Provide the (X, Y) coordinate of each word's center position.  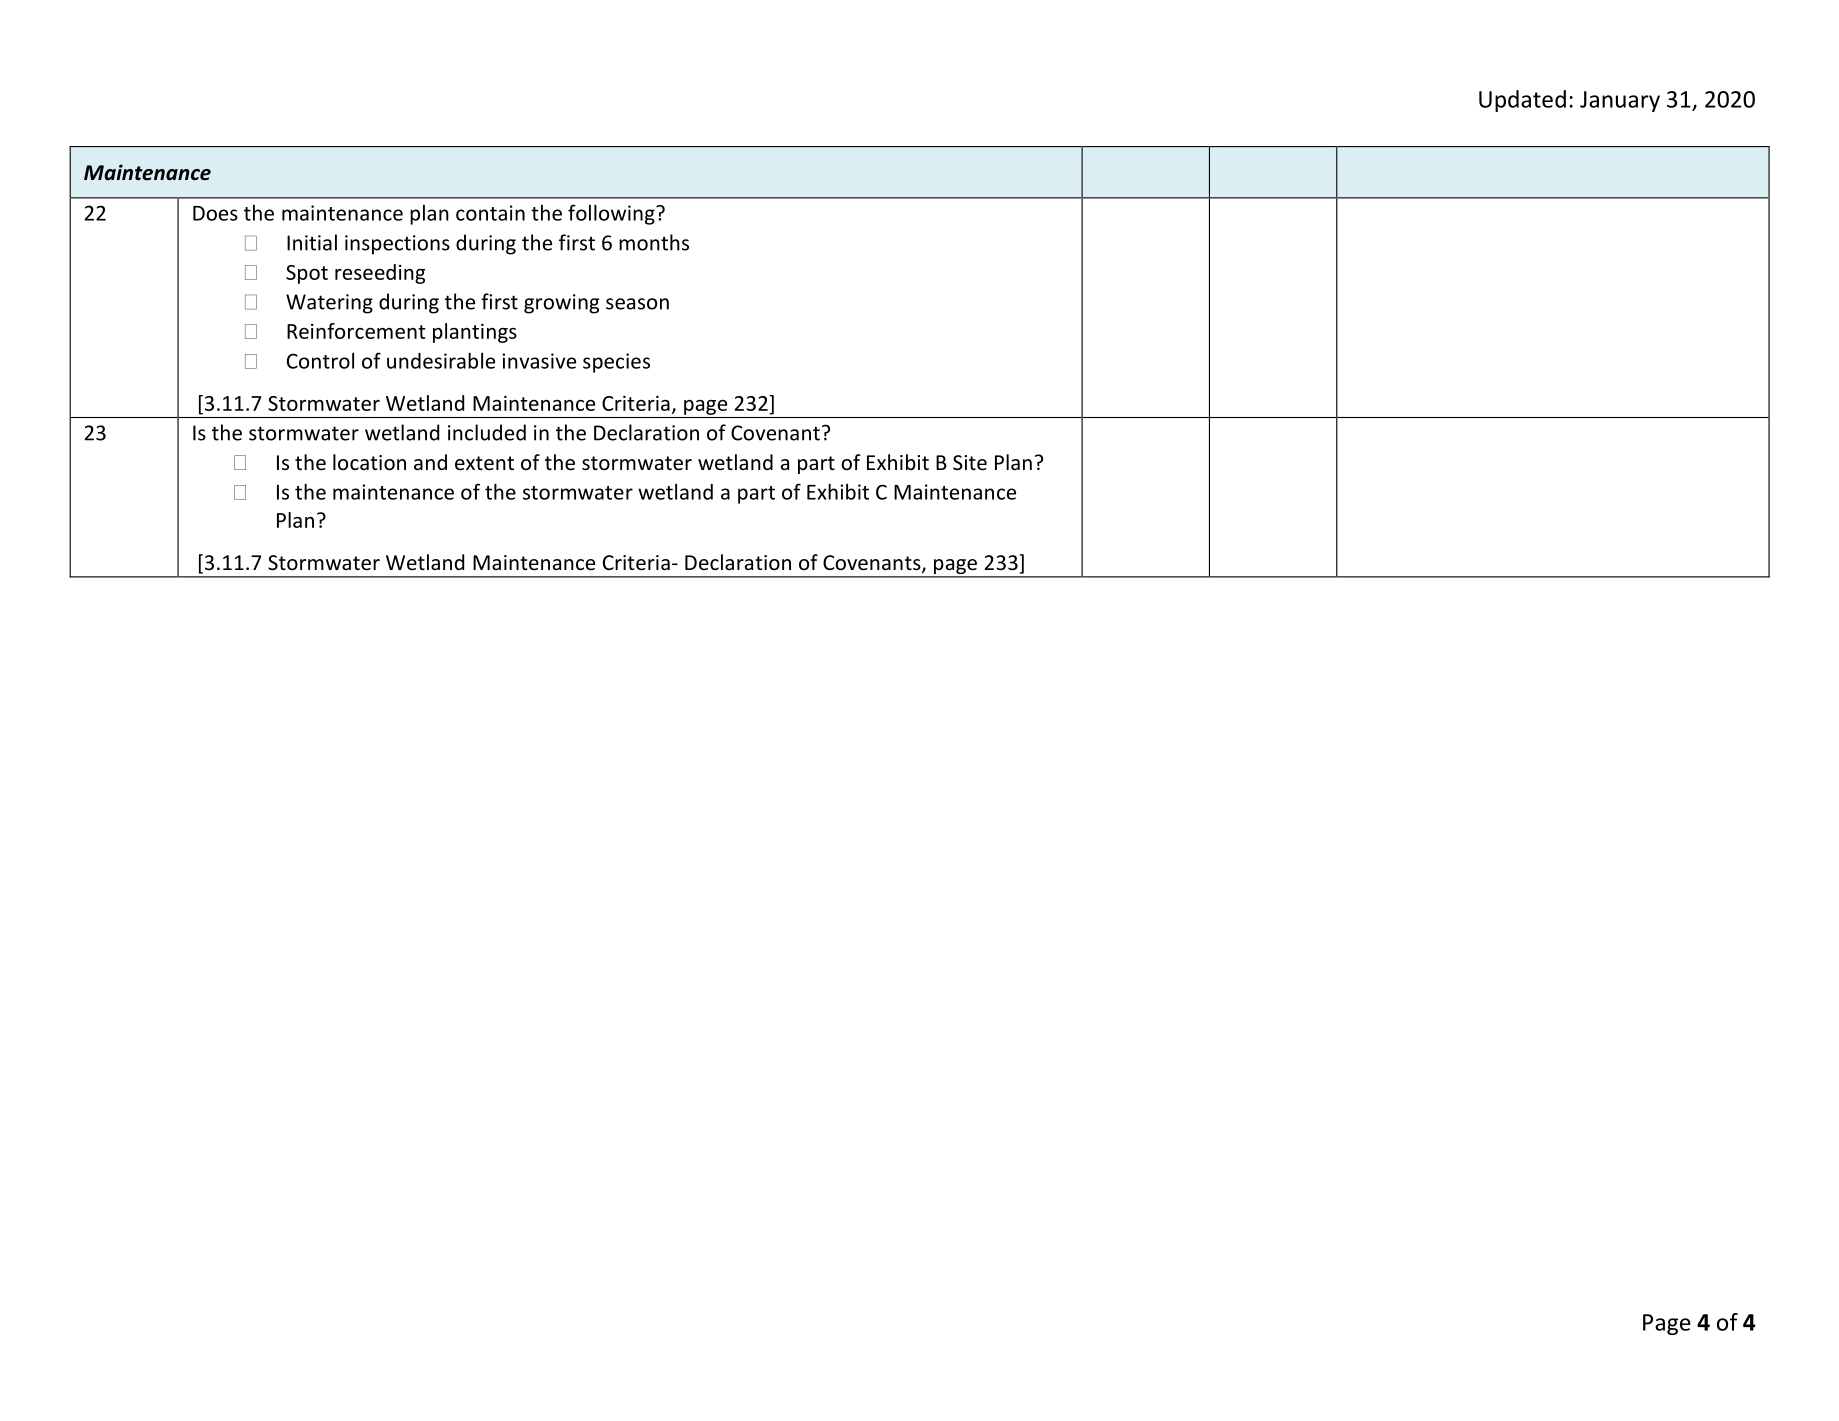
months (654, 242)
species (616, 363)
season (637, 304)
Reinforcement (356, 331)
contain (490, 213)
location (369, 462)
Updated (1522, 101)
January (1620, 101)
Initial (312, 242)
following (612, 214)
